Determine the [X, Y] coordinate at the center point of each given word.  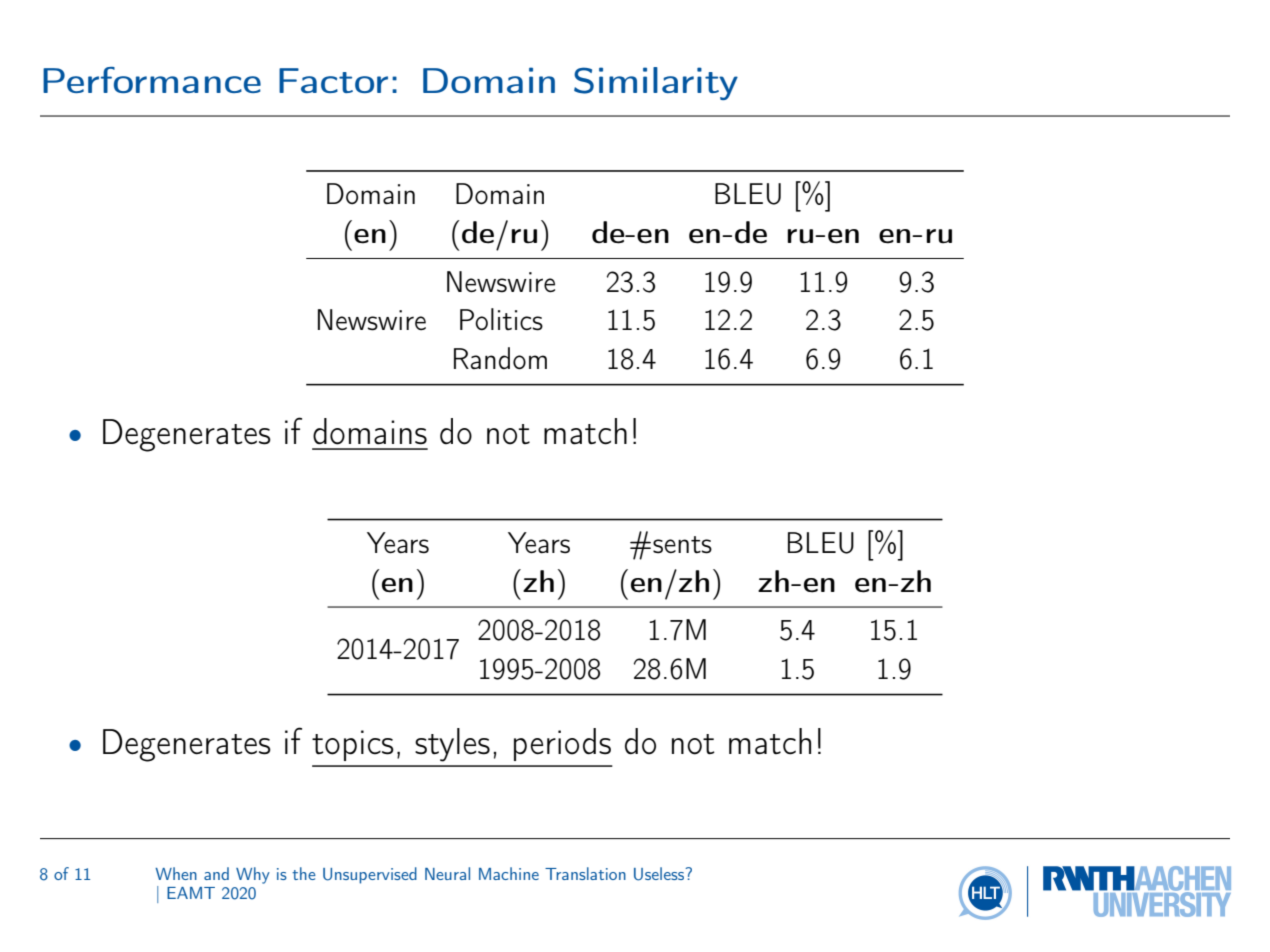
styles [452, 745]
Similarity [656, 83]
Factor [333, 80]
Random [500, 358]
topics [353, 745]
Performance [152, 80]
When [176, 873]
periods [562, 744]
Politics [501, 319]
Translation [585, 873]
